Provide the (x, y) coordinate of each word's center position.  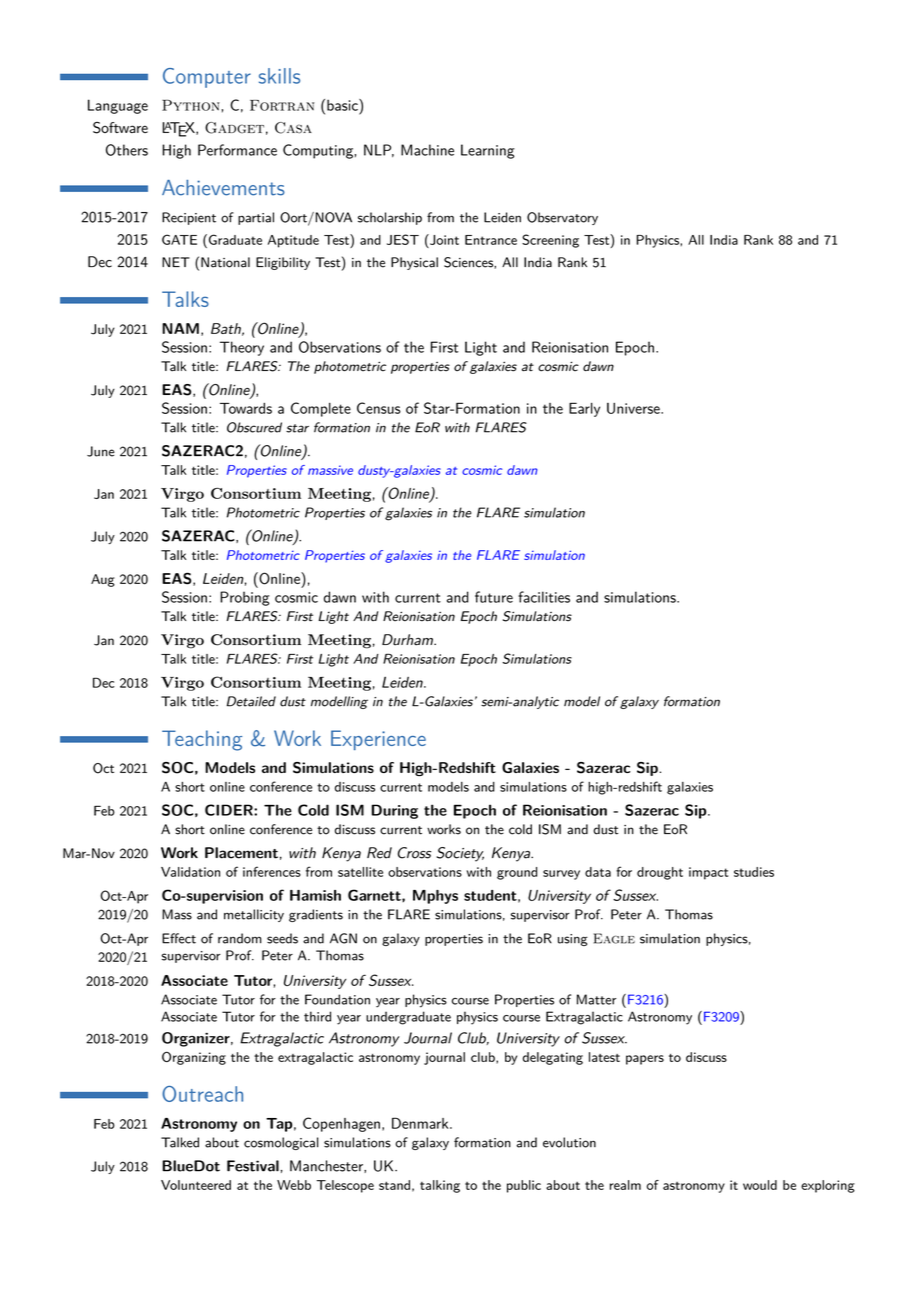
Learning (488, 151)
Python (191, 105)
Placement (241, 853)
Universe (634, 408)
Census (379, 408)
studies (754, 872)
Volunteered (196, 1185)
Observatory (562, 218)
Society (460, 854)
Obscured (254, 427)
